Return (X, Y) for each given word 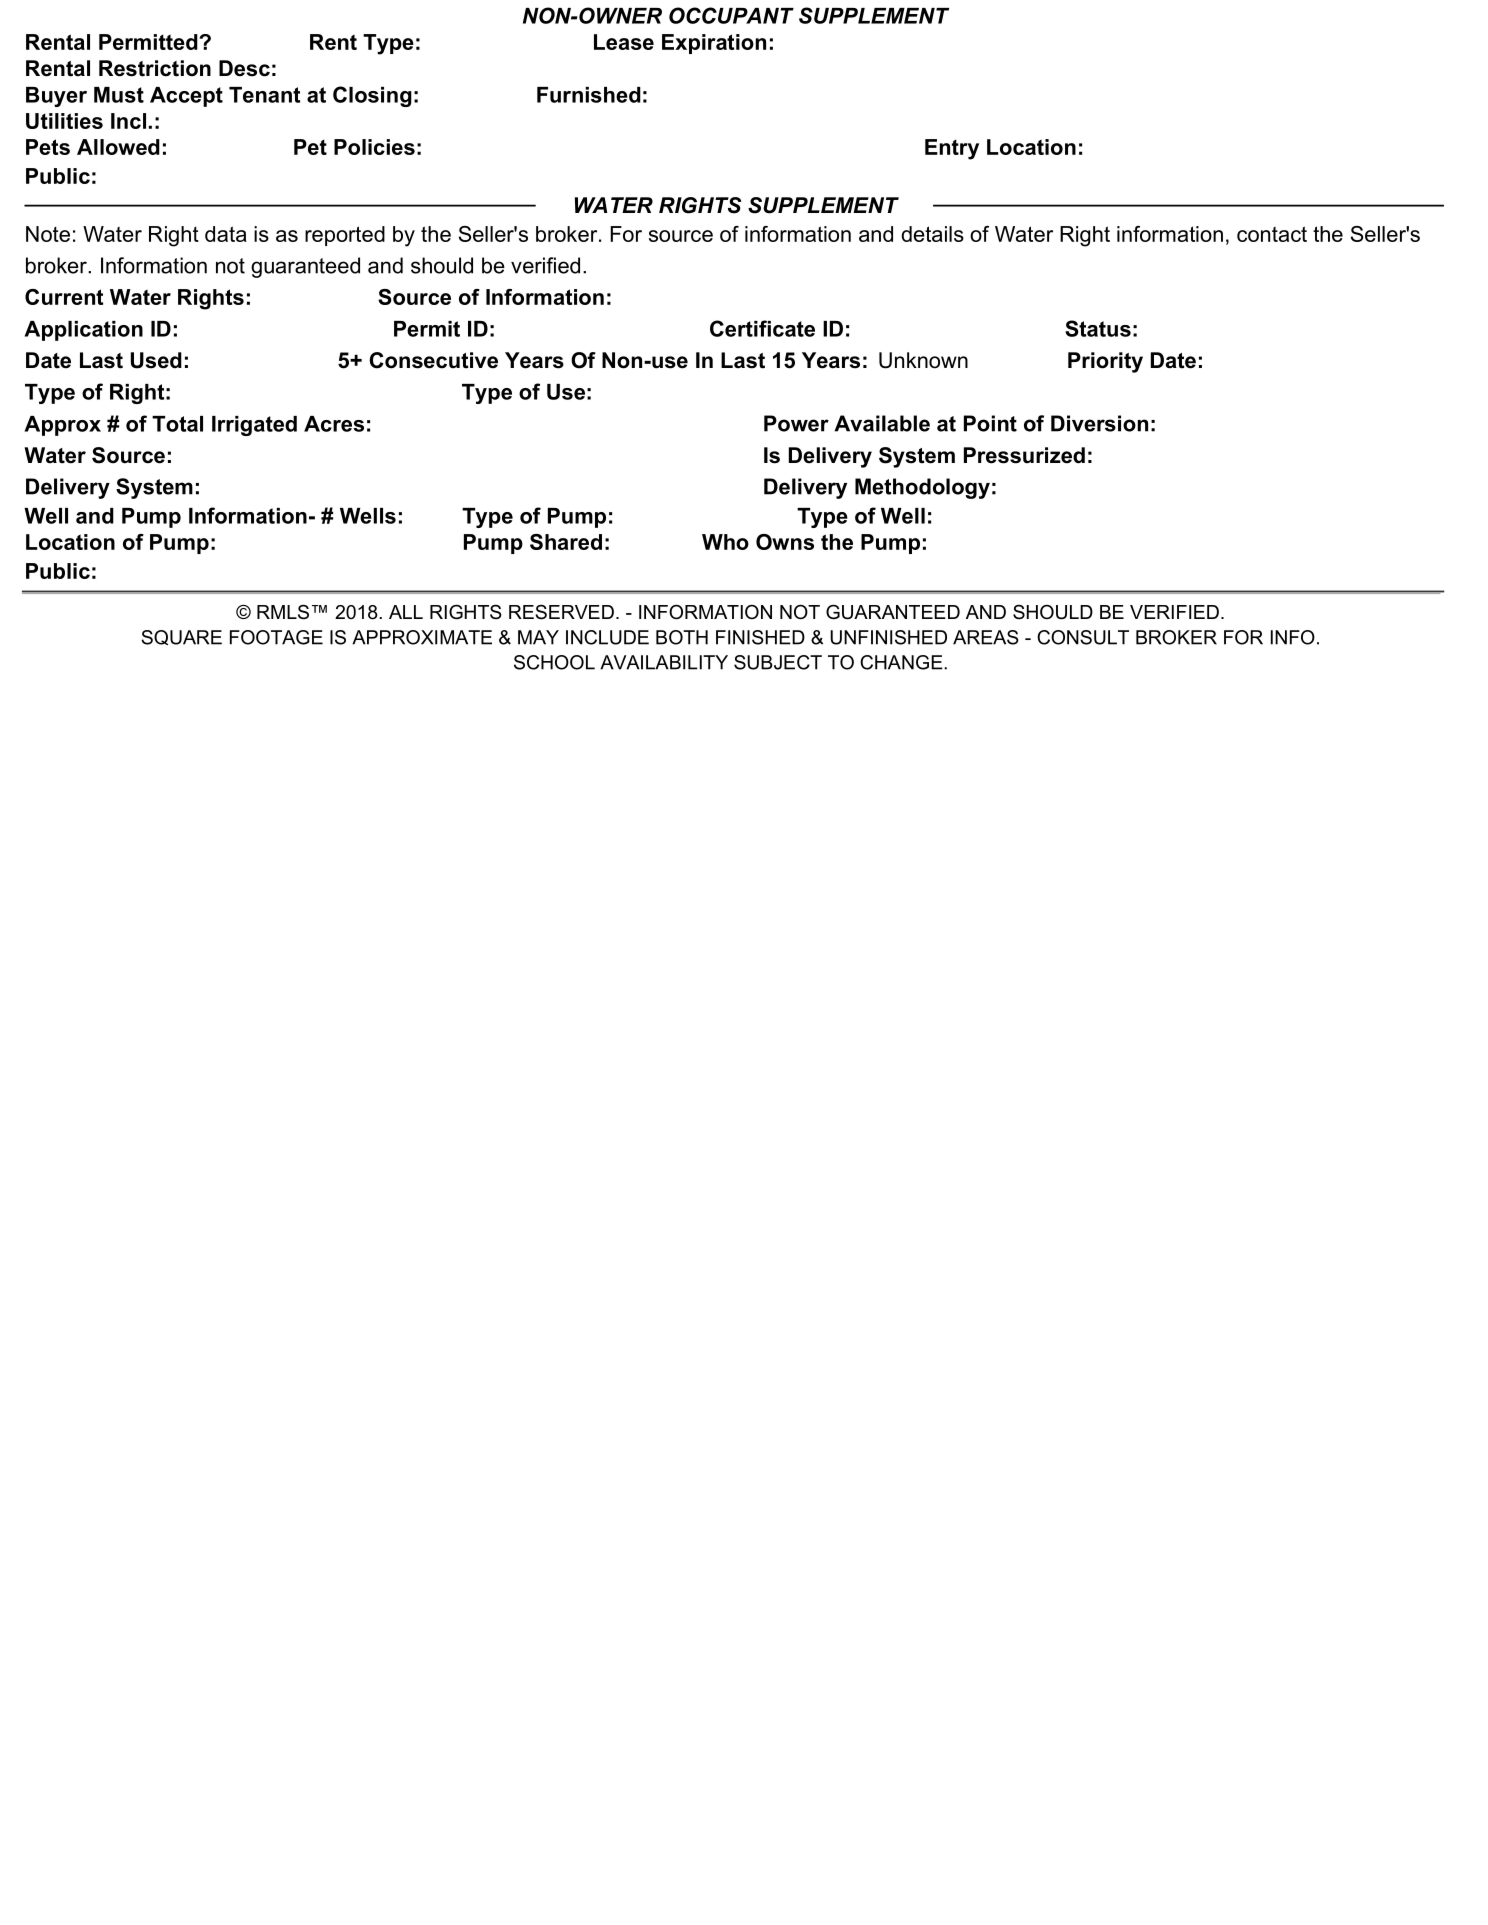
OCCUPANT (731, 15)
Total (177, 424)
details (932, 234)
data (226, 234)
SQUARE (181, 637)
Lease (624, 42)
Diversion (1099, 423)
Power (796, 423)
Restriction (155, 68)
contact (1272, 234)
